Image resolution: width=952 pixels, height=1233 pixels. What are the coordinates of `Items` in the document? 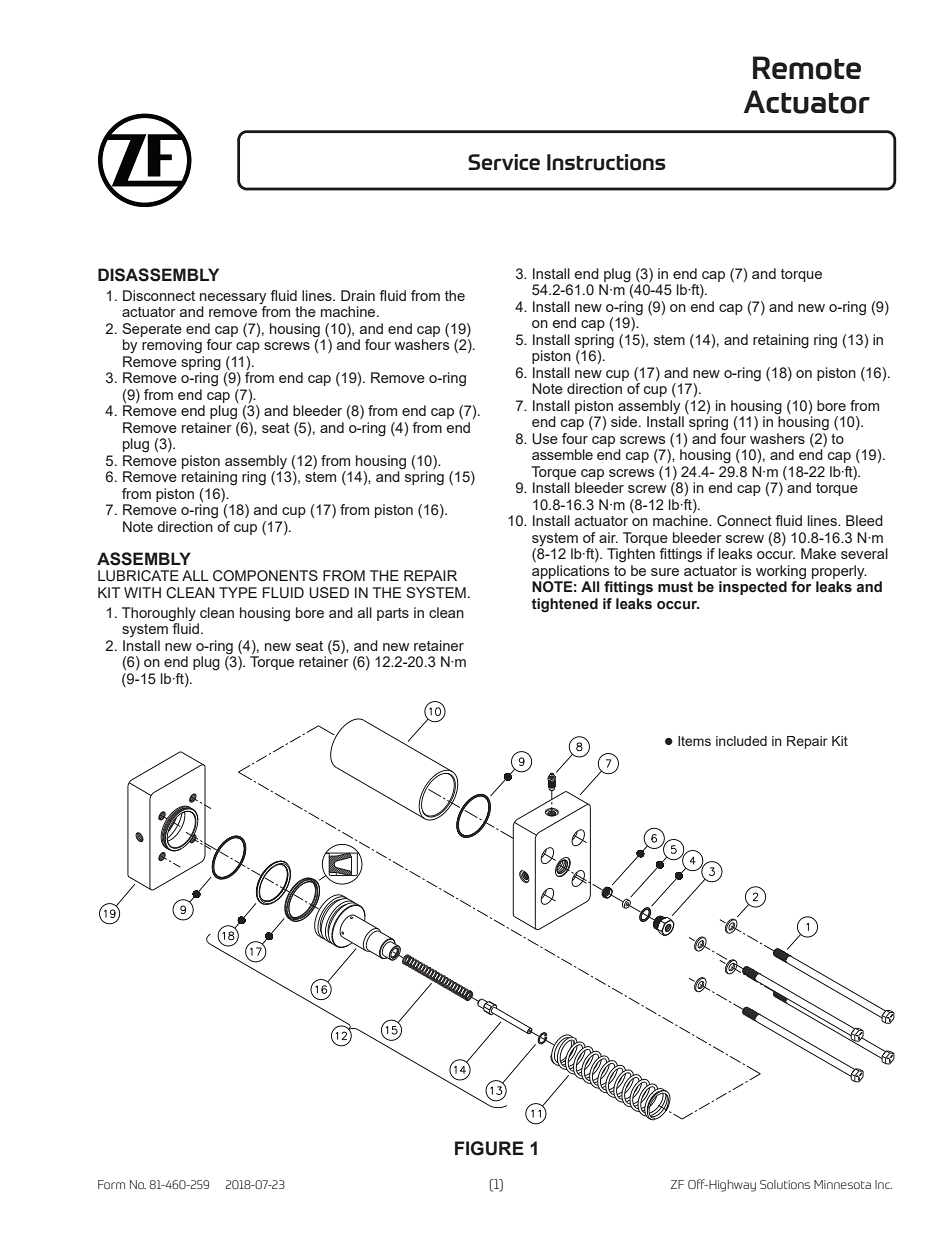 It's located at (694, 741).
